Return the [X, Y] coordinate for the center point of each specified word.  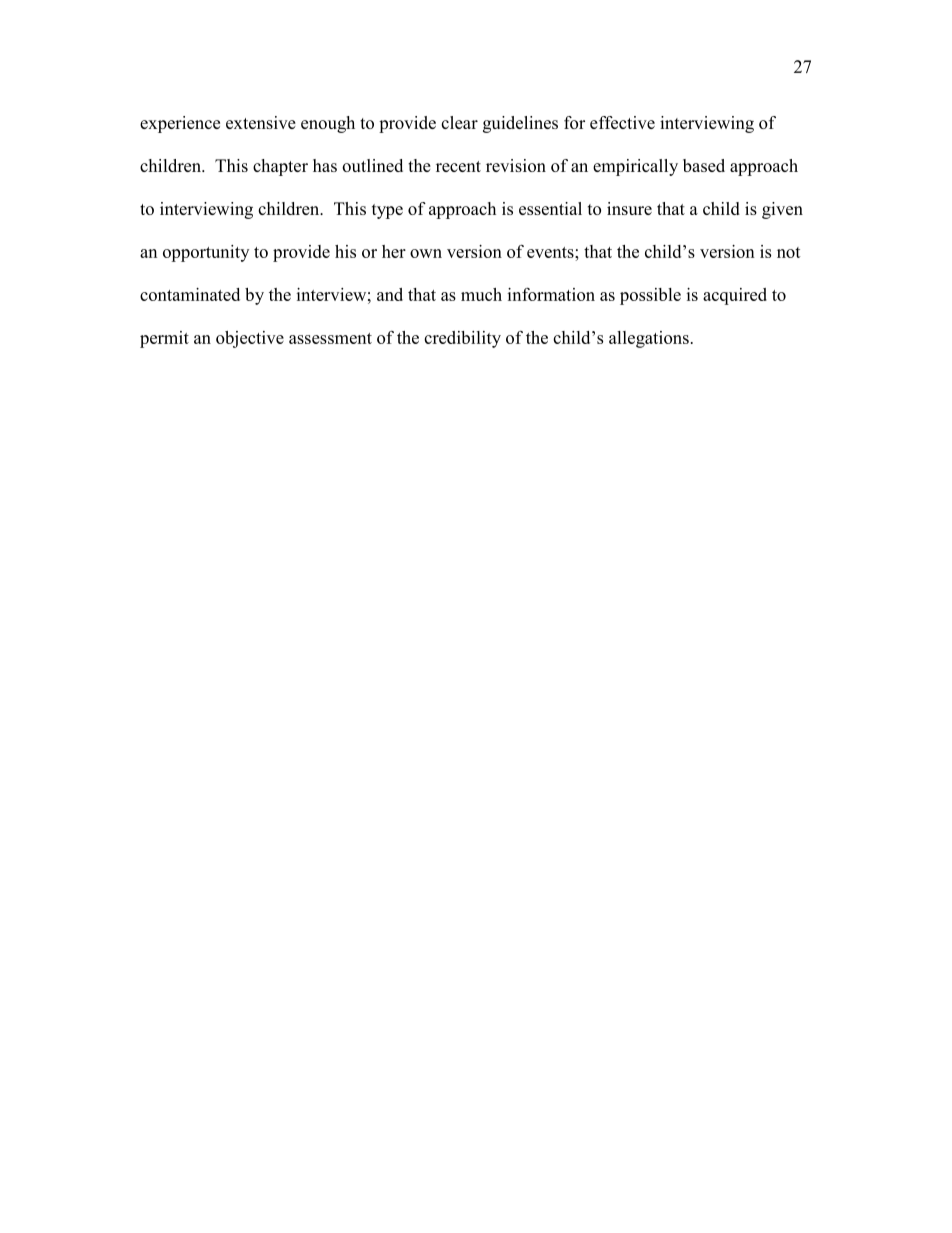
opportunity [206, 253]
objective [250, 339]
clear [459, 122]
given [782, 210]
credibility [462, 339]
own [426, 253]
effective [622, 122]
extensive [261, 122]
